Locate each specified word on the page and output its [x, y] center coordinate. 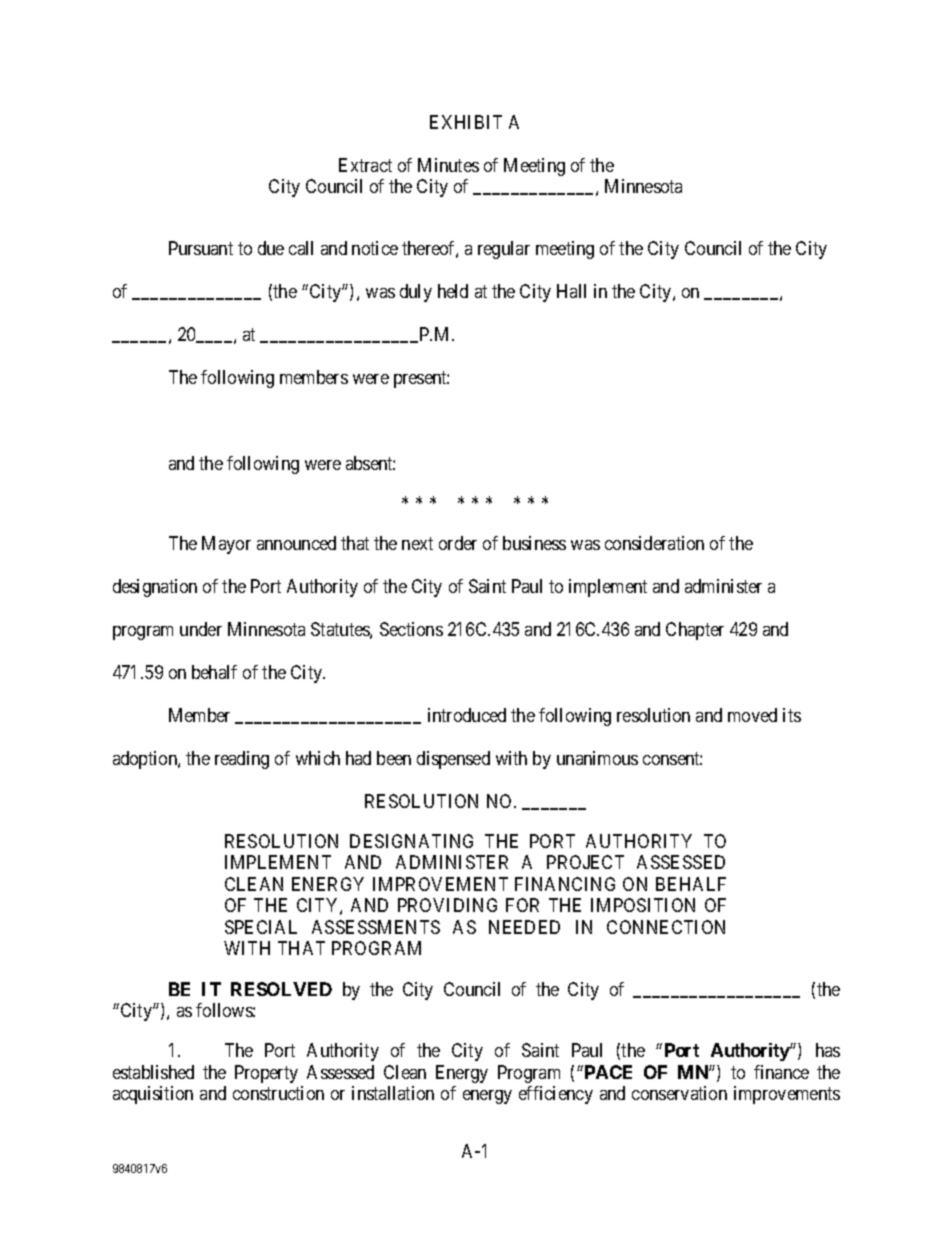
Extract [365, 165]
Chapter [695, 631]
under [201, 629]
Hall [571, 291]
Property [266, 1074]
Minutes [448, 165]
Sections [411, 629]
